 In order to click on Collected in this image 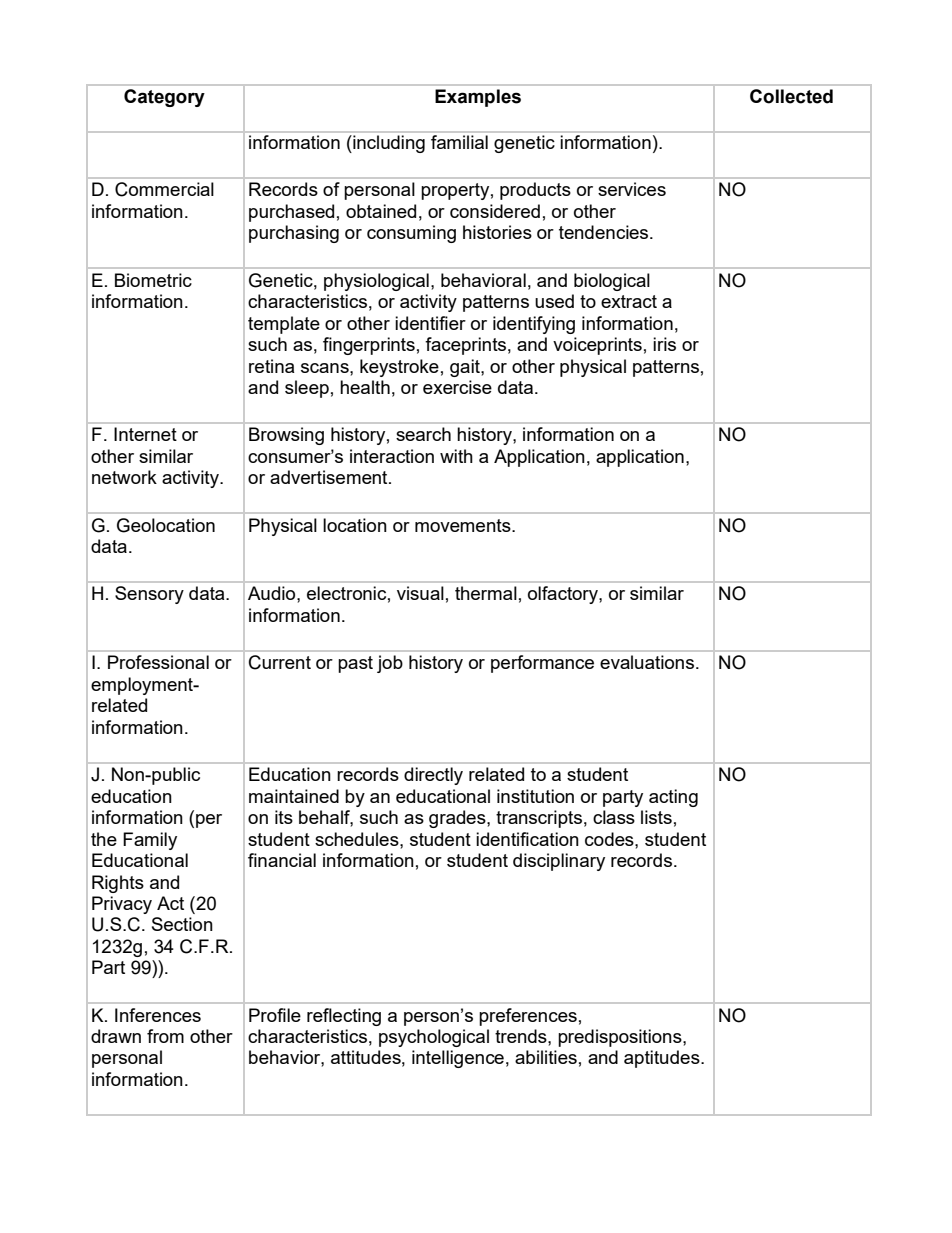, I will do `click(791, 96)`.
